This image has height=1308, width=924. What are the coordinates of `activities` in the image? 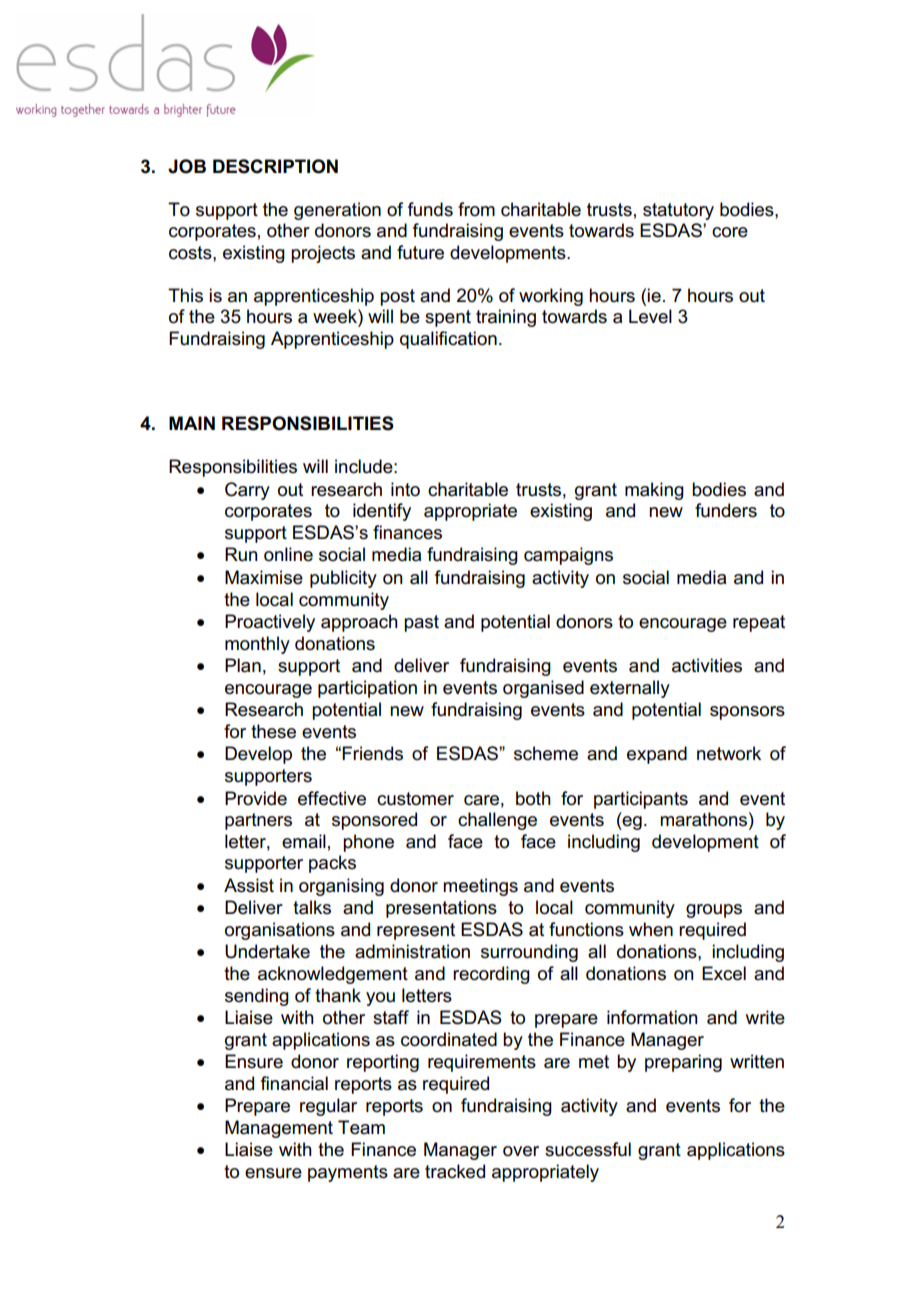 It's located at (707, 665).
